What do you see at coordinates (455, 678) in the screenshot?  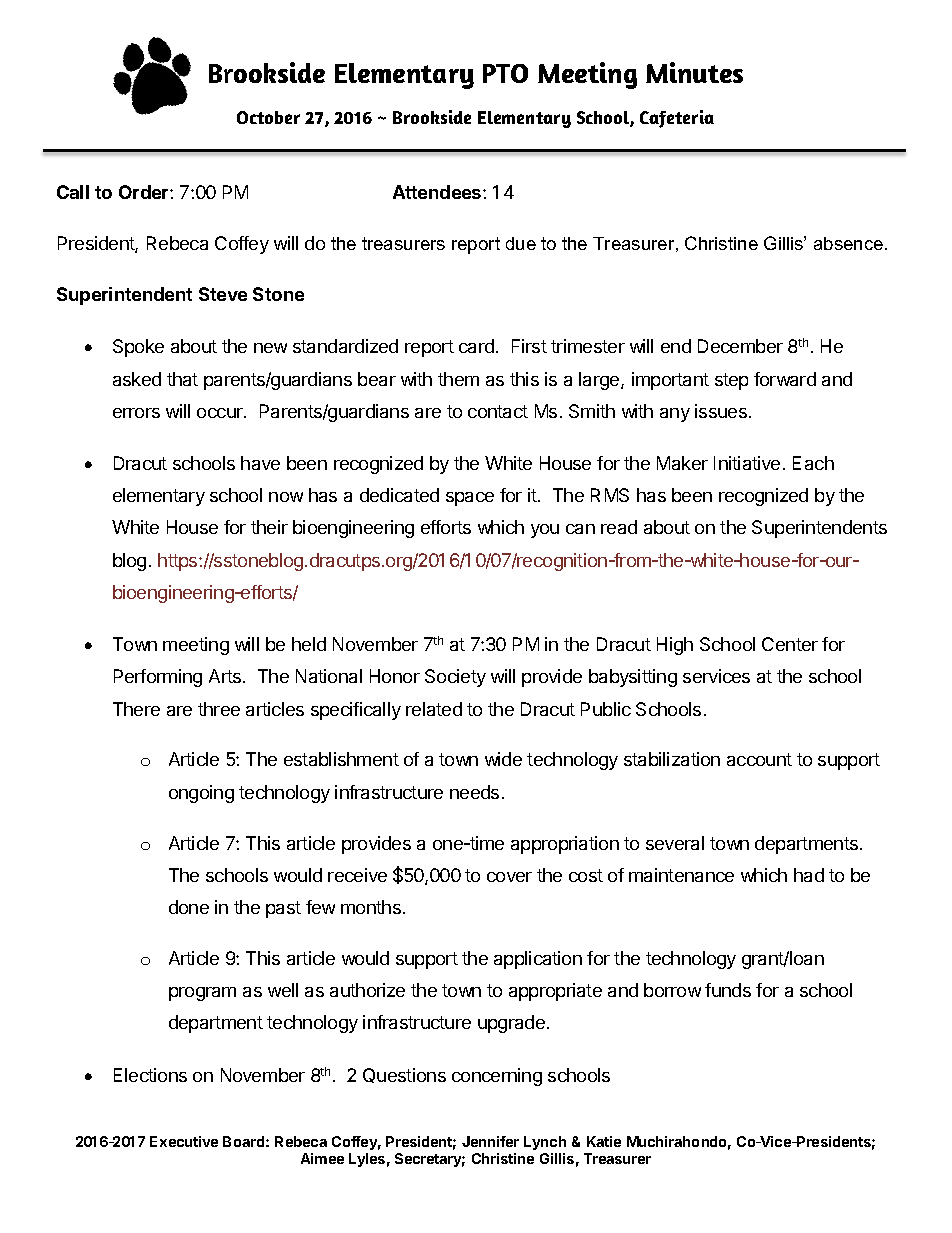 I see `Society` at bounding box center [455, 678].
